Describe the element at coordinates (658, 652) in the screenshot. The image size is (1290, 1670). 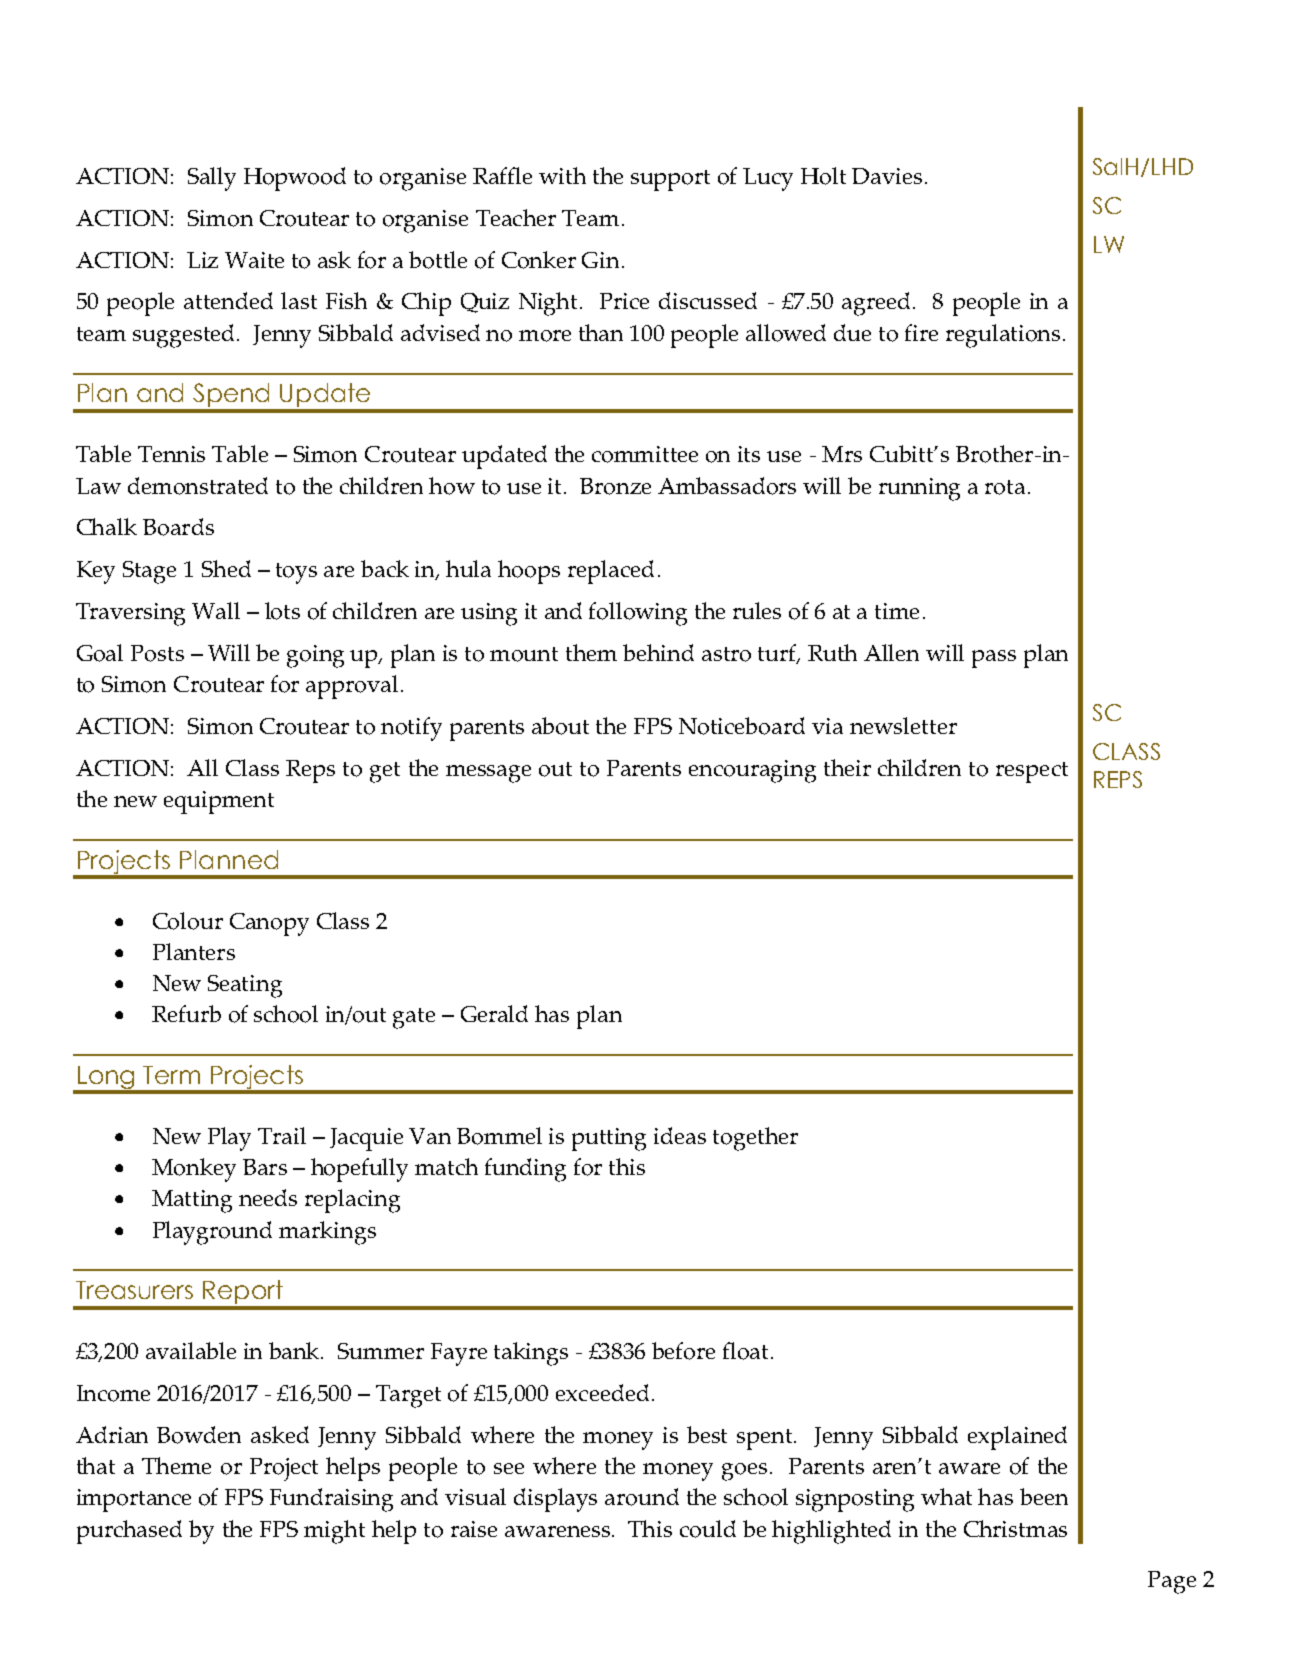
I see `behind` at that location.
